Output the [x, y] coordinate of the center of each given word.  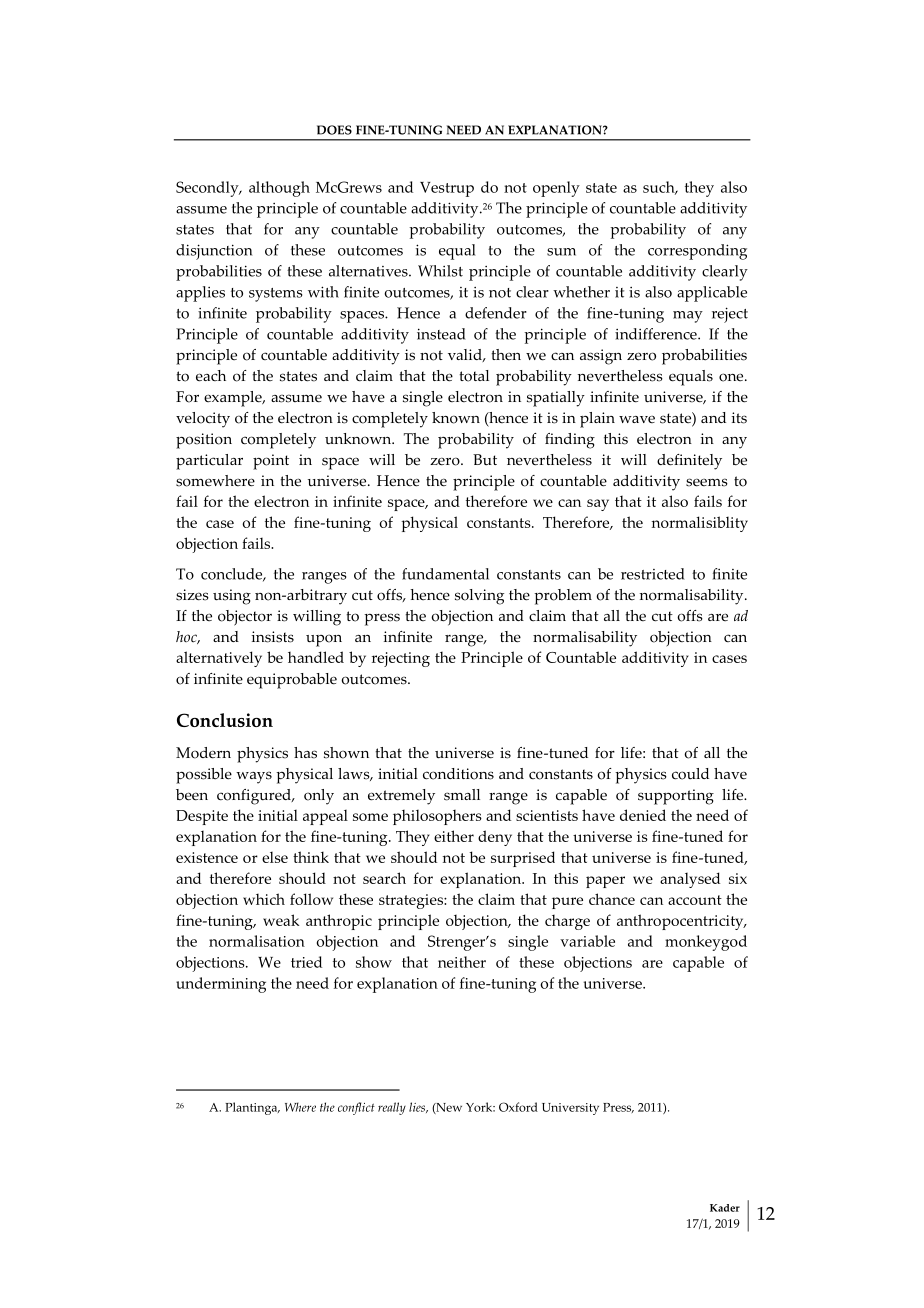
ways [254, 777]
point [271, 462]
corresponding [697, 252]
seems [707, 482]
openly [556, 189]
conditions [458, 774]
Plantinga [252, 1108]
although [279, 189]
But [485, 460]
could [690, 774]
